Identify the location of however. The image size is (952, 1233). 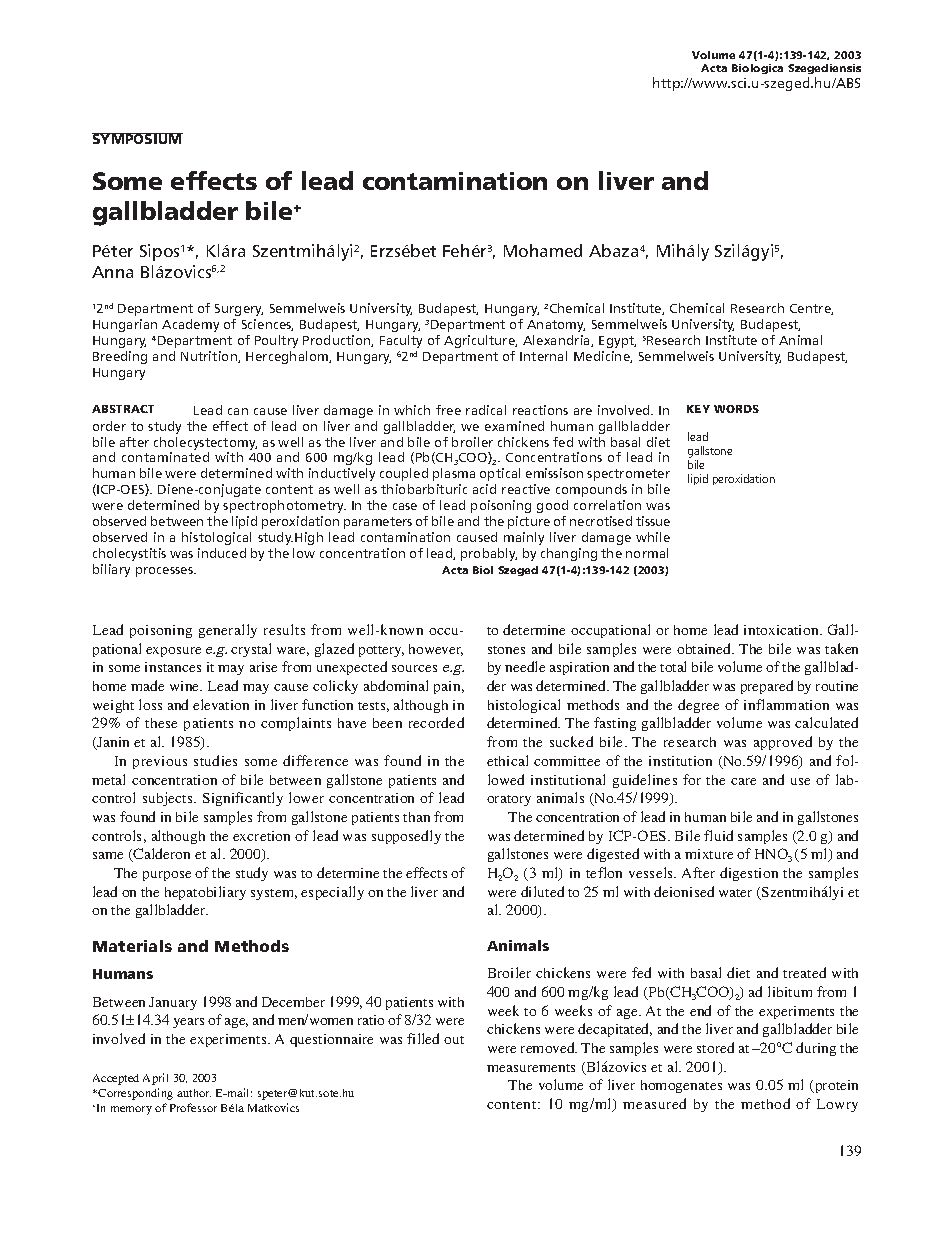
(436, 650).
